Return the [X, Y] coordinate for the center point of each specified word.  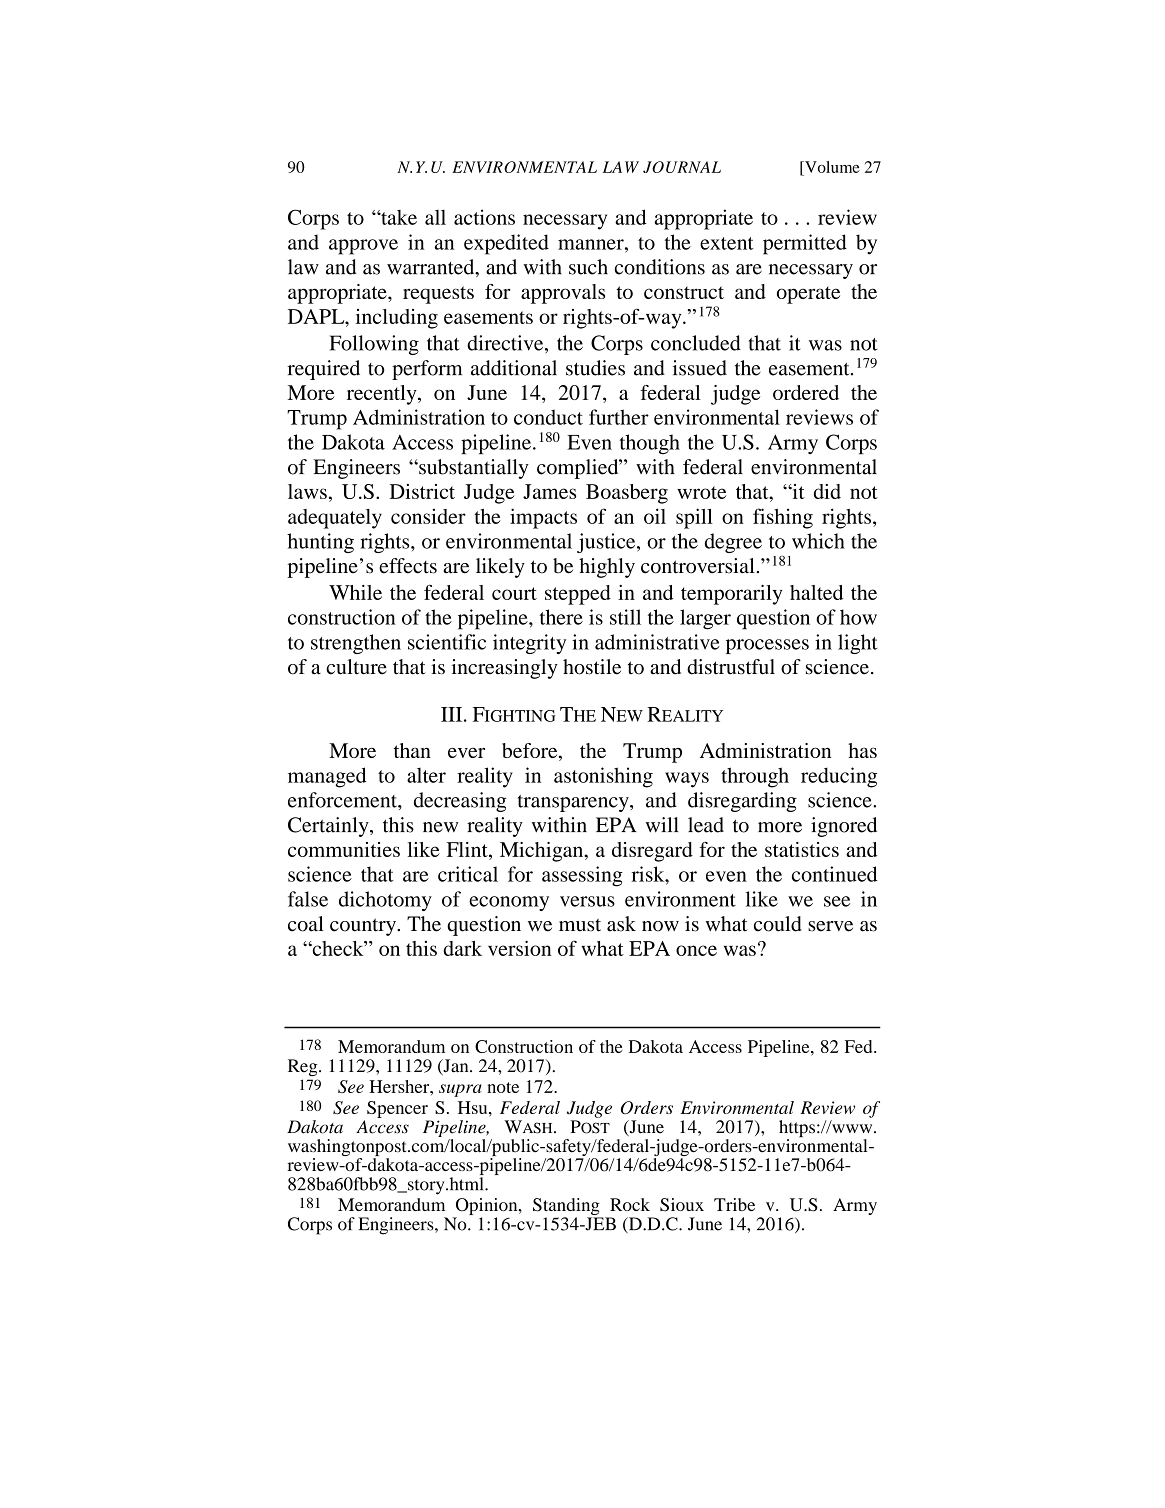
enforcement [343, 800]
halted [816, 592]
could [778, 924]
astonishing [603, 777]
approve [363, 247]
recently [383, 395]
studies [595, 368]
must [580, 925]
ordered [806, 392]
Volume [831, 167]
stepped [578, 595]
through [755, 777]
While [355, 592]
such [588, 267]
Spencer [397, 1109]
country [364, 927]
